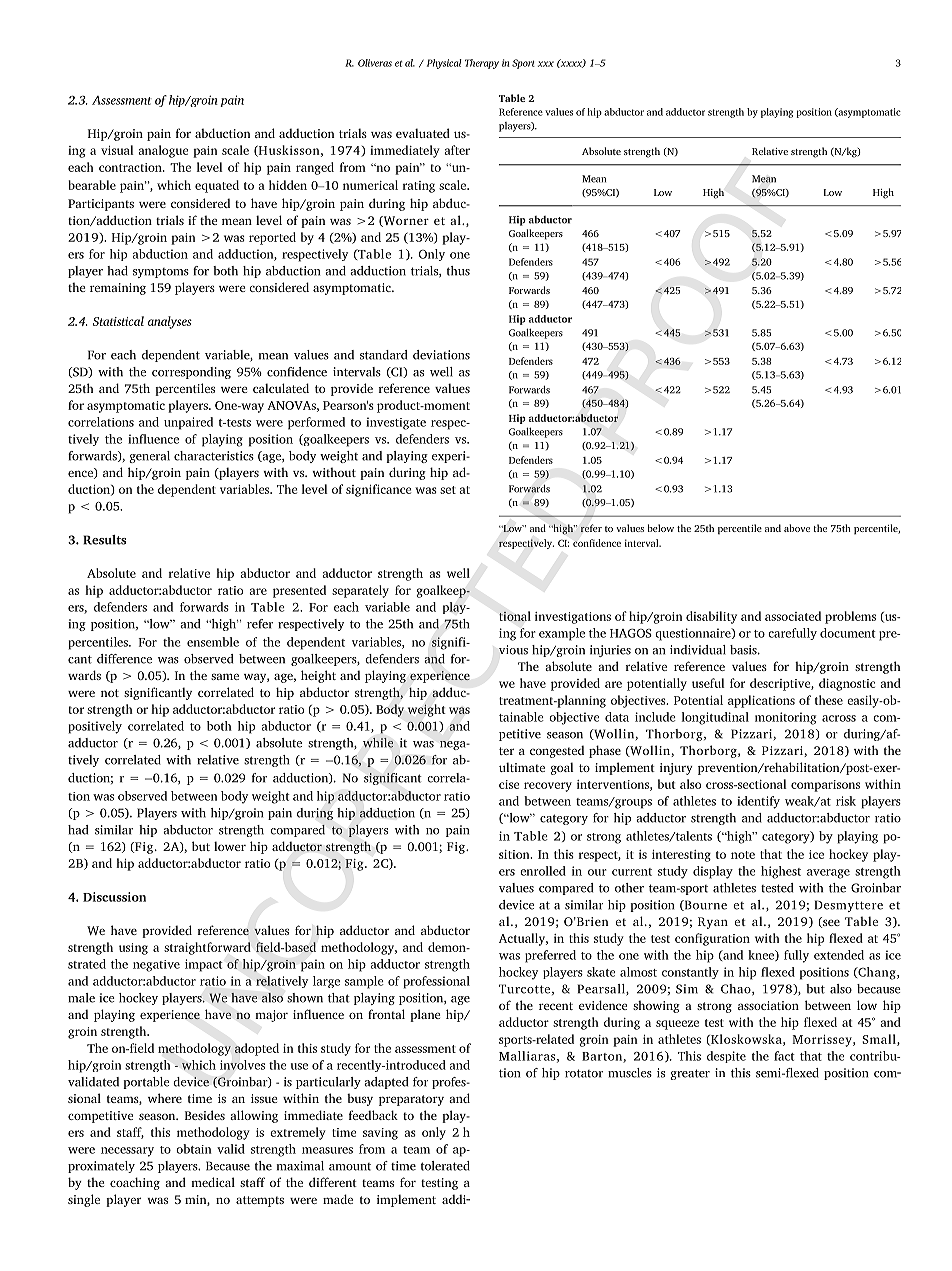 The image size is (952, 1271). Describe the element at coordinates (445, 1166) in the screenshot. I see `tolerated` at that location.
